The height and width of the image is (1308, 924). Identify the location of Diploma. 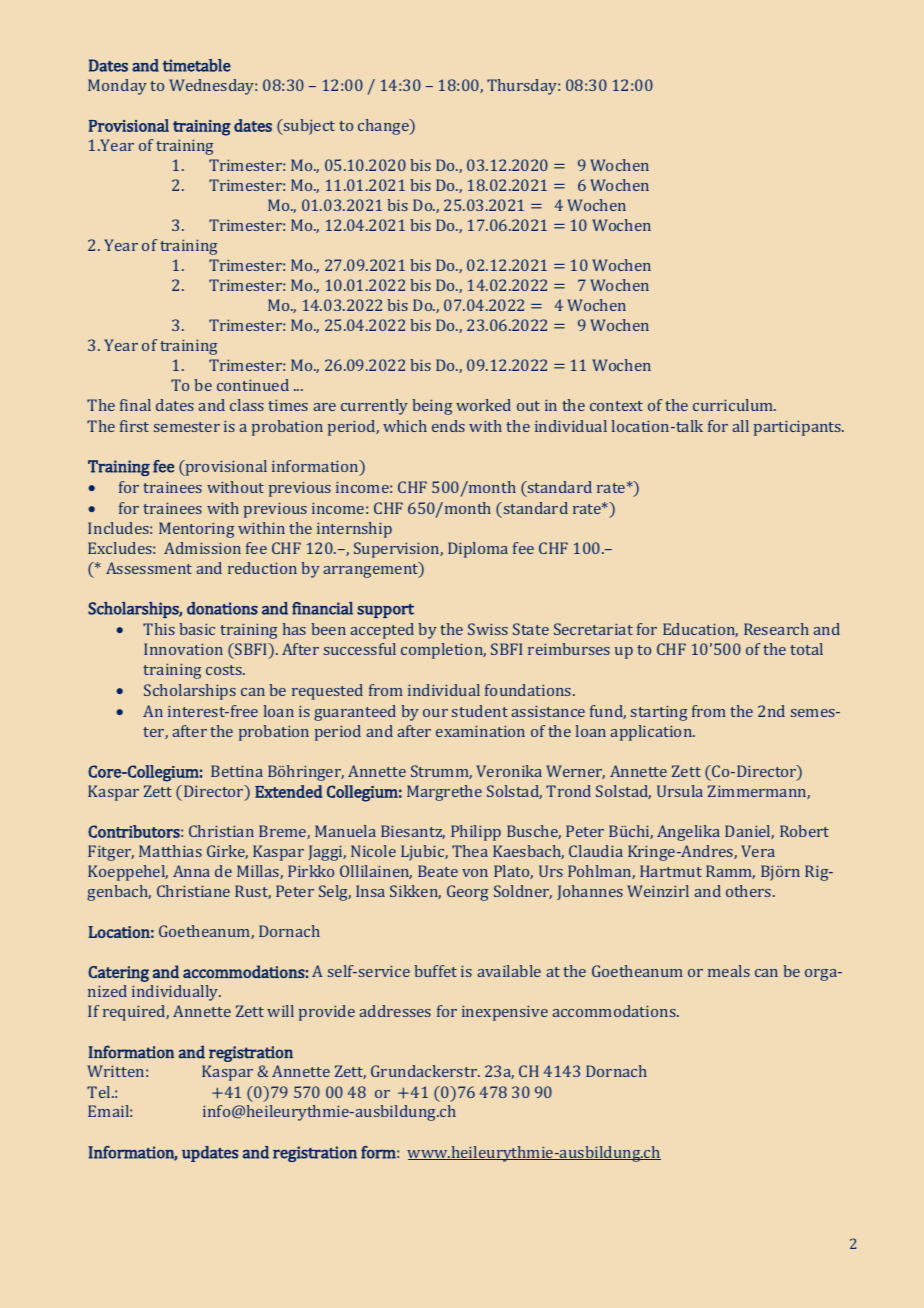
(478, 550).
